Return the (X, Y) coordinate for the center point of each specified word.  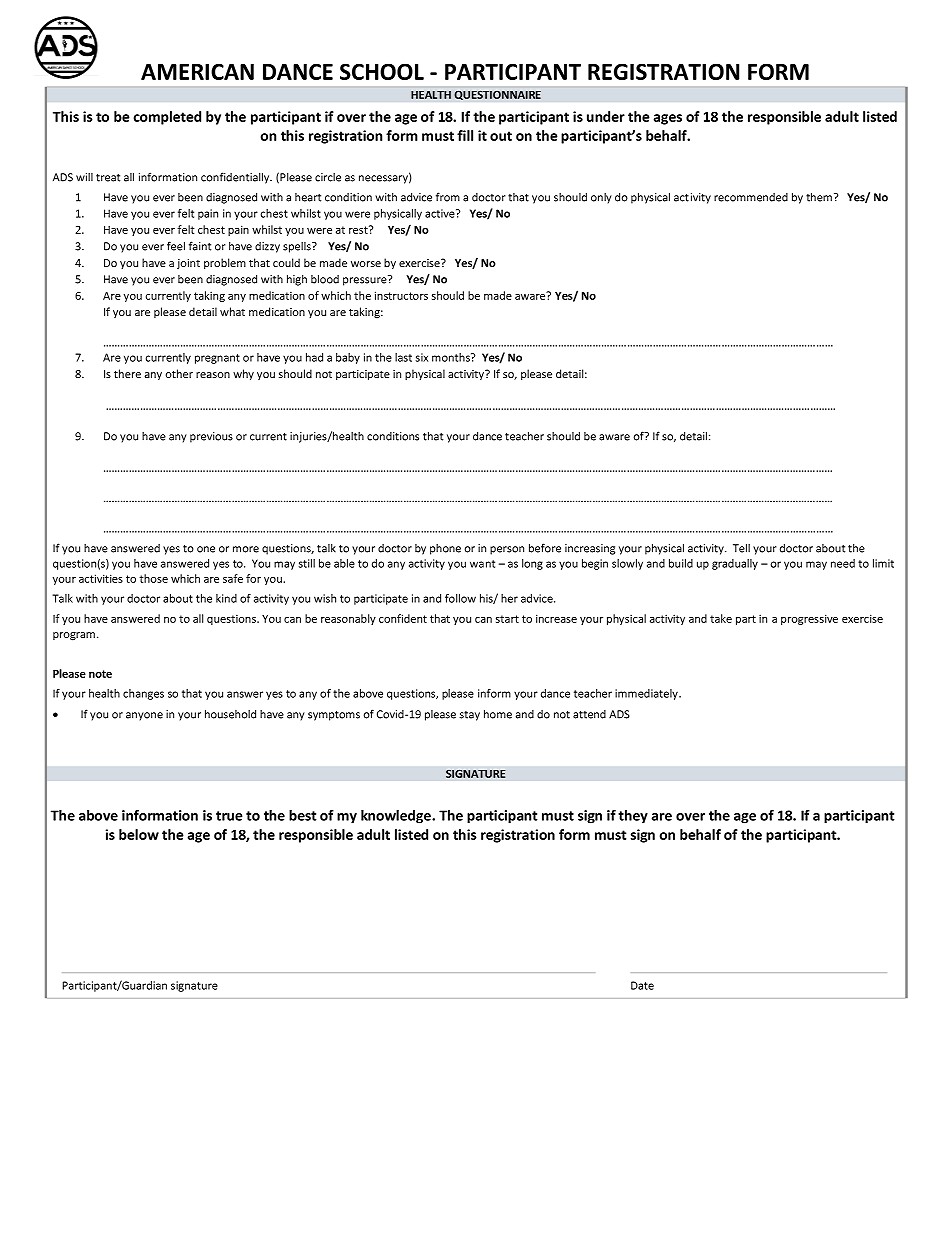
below (139, 834)
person (507, 550)
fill (465, 135)
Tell (741, 548)
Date (642, 985)
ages (668, 119)
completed (167, 118)
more (246, 549)
